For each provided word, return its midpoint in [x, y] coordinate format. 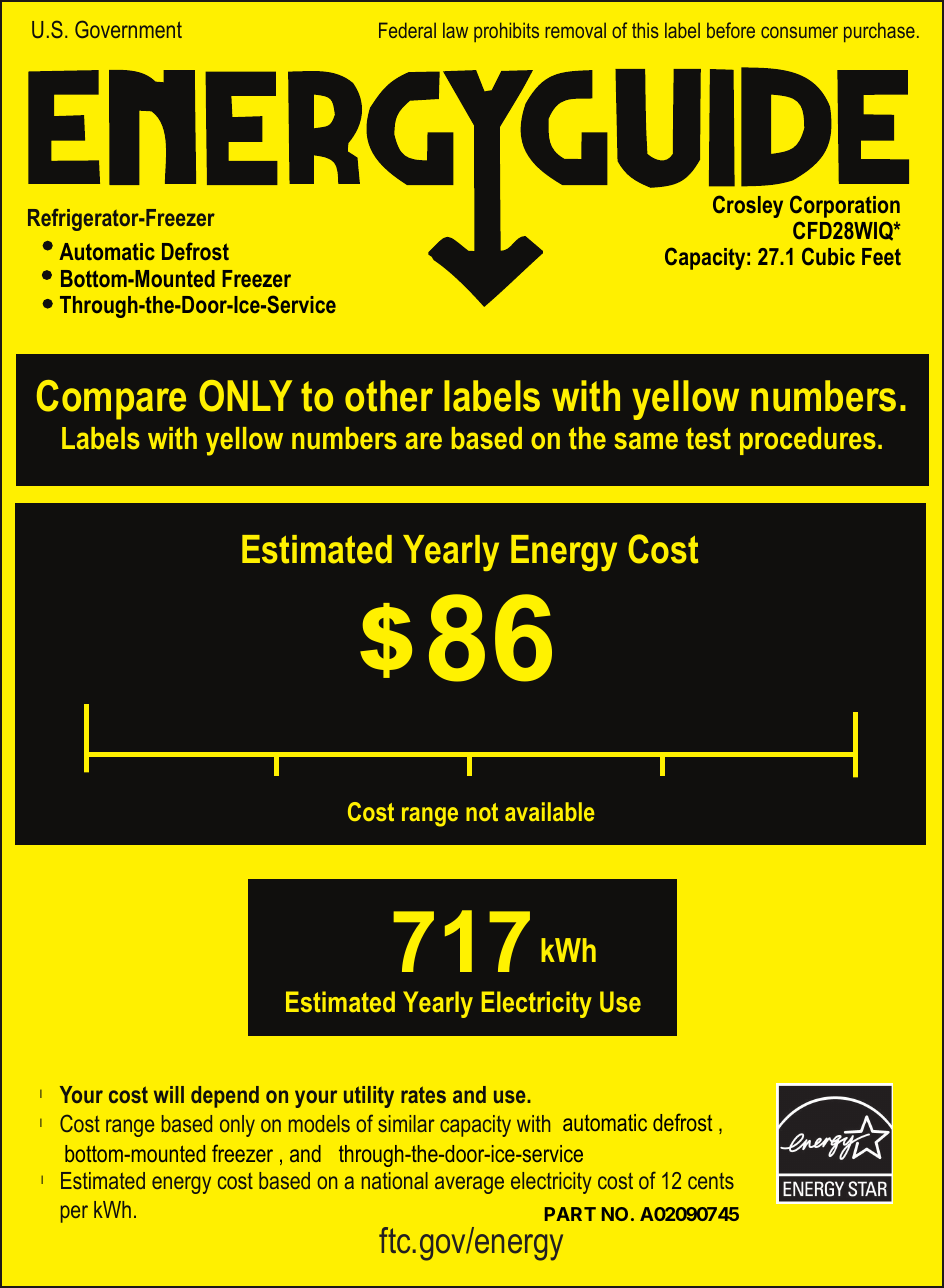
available [550, 811]
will [169, 1094]
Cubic [828, 256]
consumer [799, 32]
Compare [111, 400]
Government [128, 29]
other [389, 396]
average [469, 1185]
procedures [808, 441]
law [455, 30]
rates [423, 1094]
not [482, 812]
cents [711, 1181]
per [74, 1214]
